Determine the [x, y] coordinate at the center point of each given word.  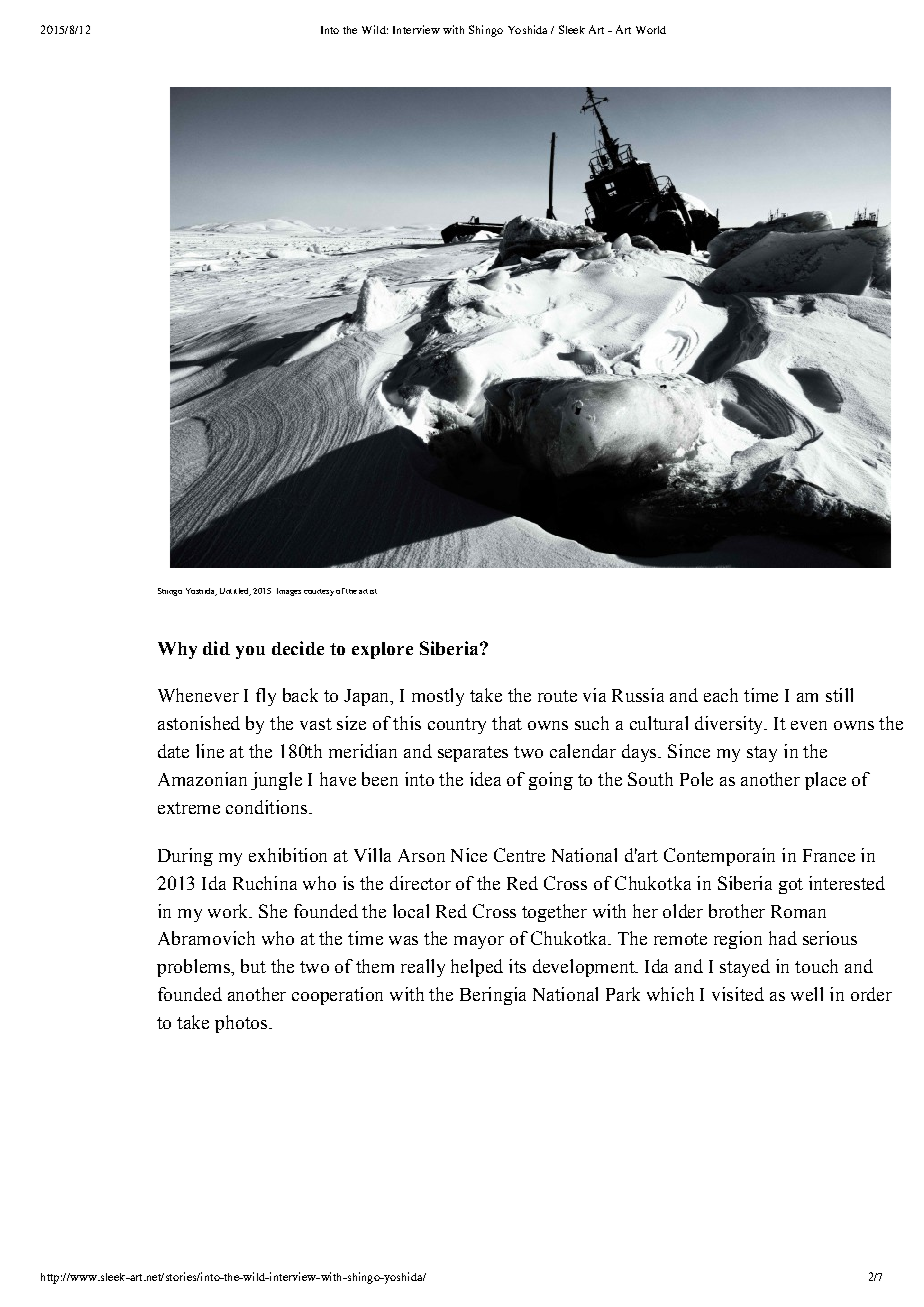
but [253, 966]
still [839, 695]
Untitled [235, 592]
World [651, 30]
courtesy [319, 592]
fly [266, 697]
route [557, 696]
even [809, 725]
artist [368, 591]
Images [289, 592]
